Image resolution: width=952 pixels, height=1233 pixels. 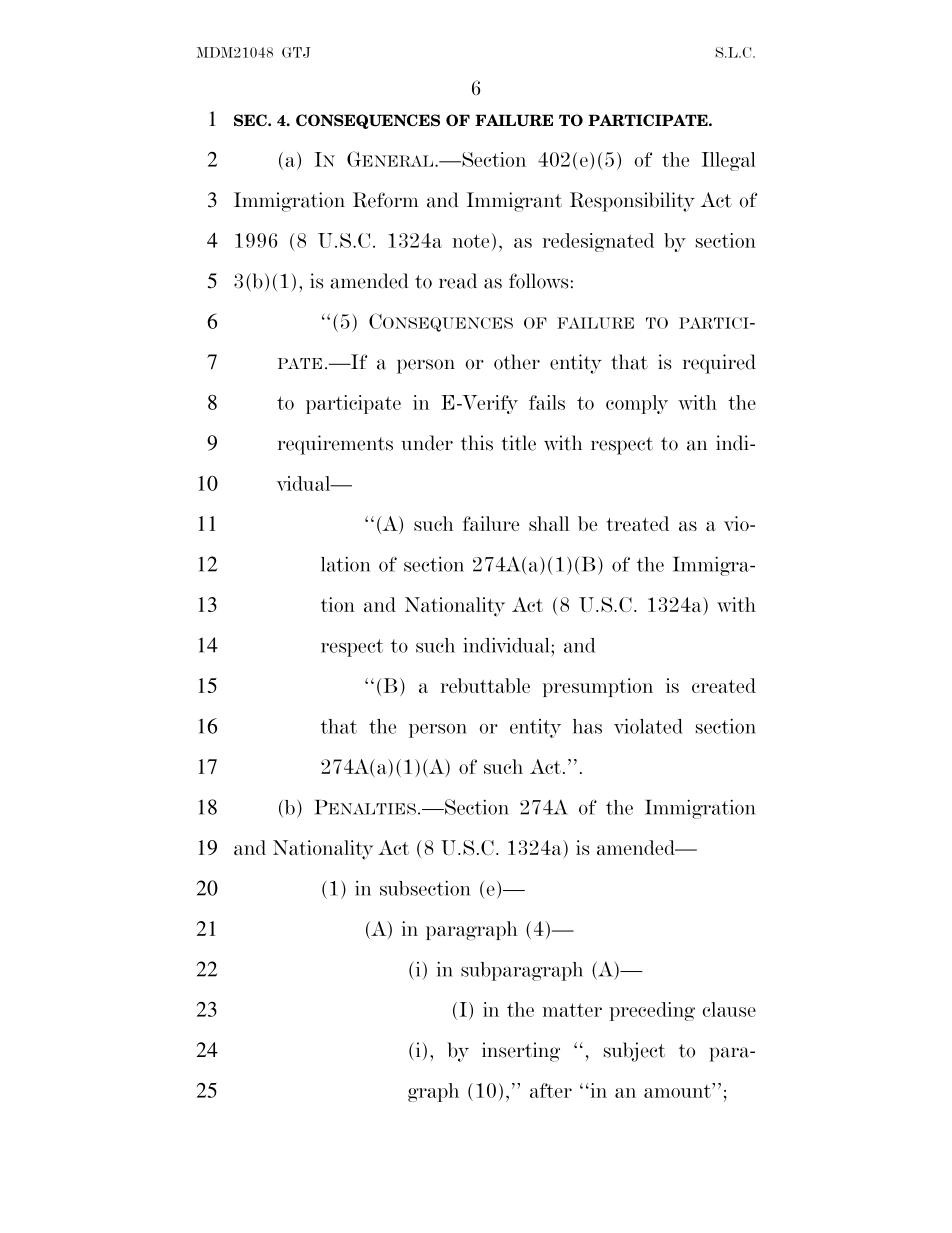 What do you see at coordinates (470, 241) in the page?
I see `note` at bounding box center [470, 241].
